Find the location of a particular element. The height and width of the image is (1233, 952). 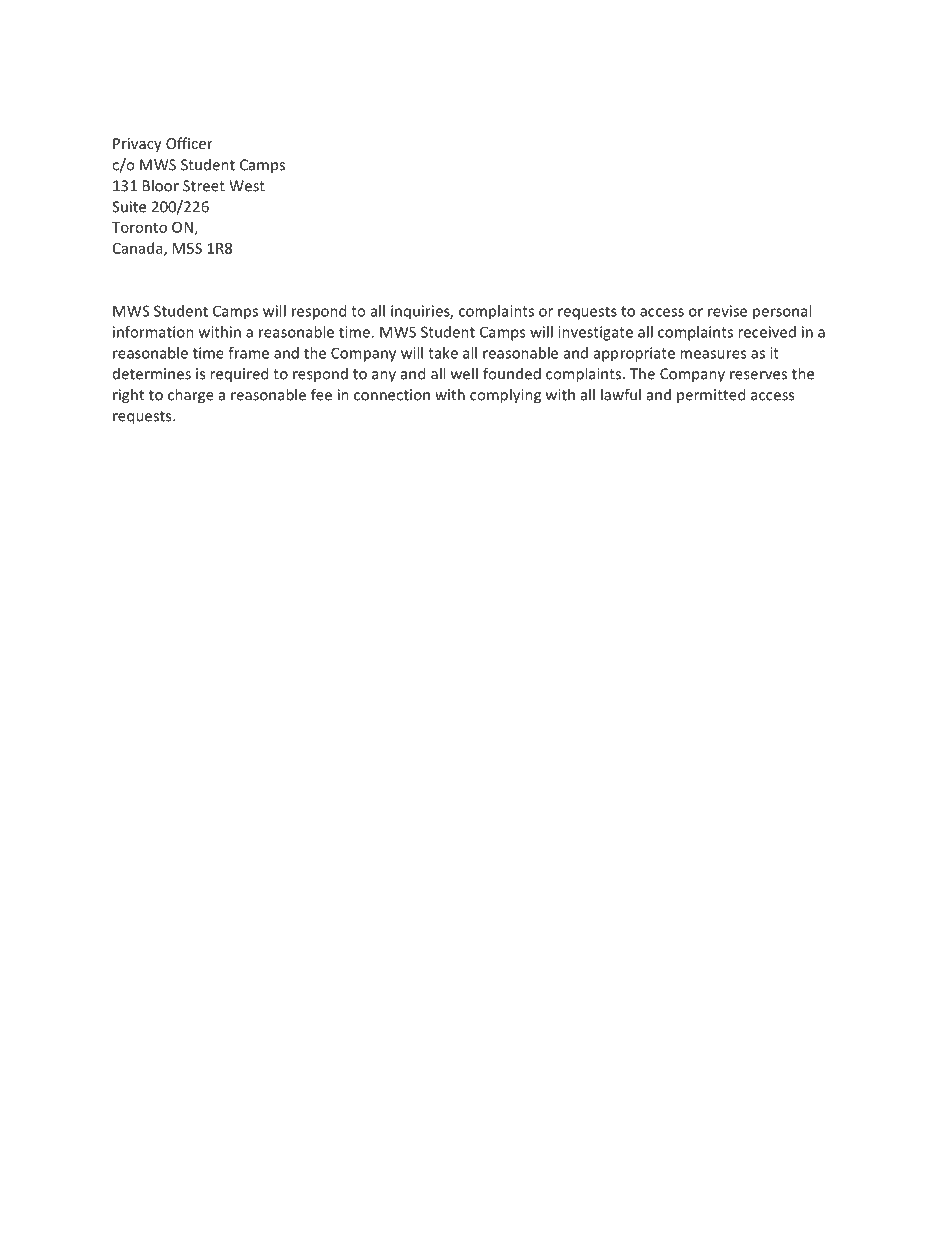

complying is located at coordinates (505, 396).
